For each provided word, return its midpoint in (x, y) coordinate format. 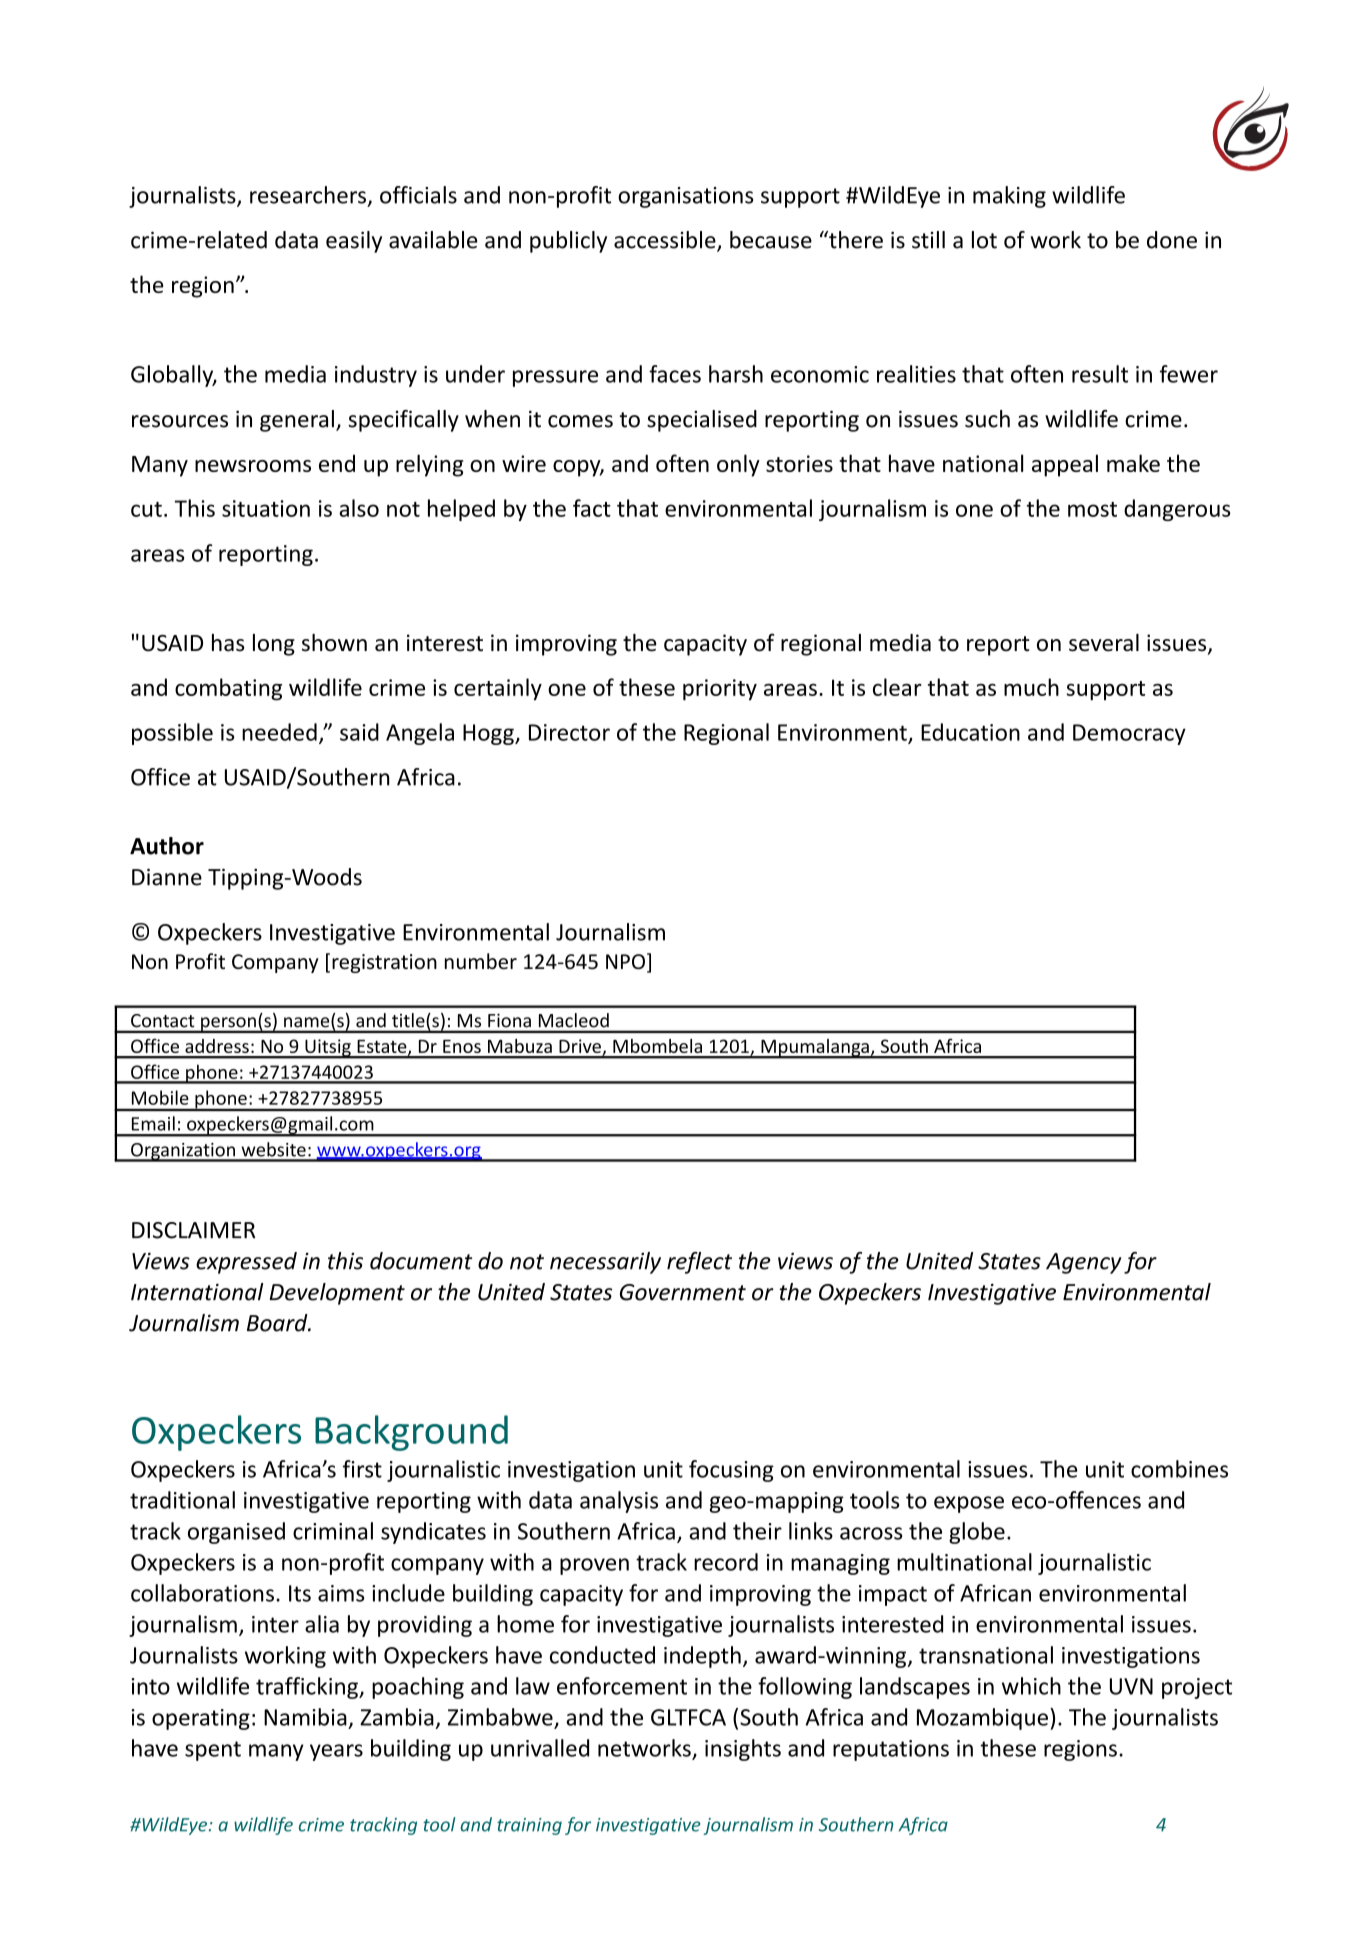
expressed (246, 1263)
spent (213, 1751)
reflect (699, 1263)
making (1009, 197)
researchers (308, 195)
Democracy (1129, 734)
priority (720, 690)
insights (743, 1750)
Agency (1083, 1263)
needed (279, 732)
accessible (666, 241)
